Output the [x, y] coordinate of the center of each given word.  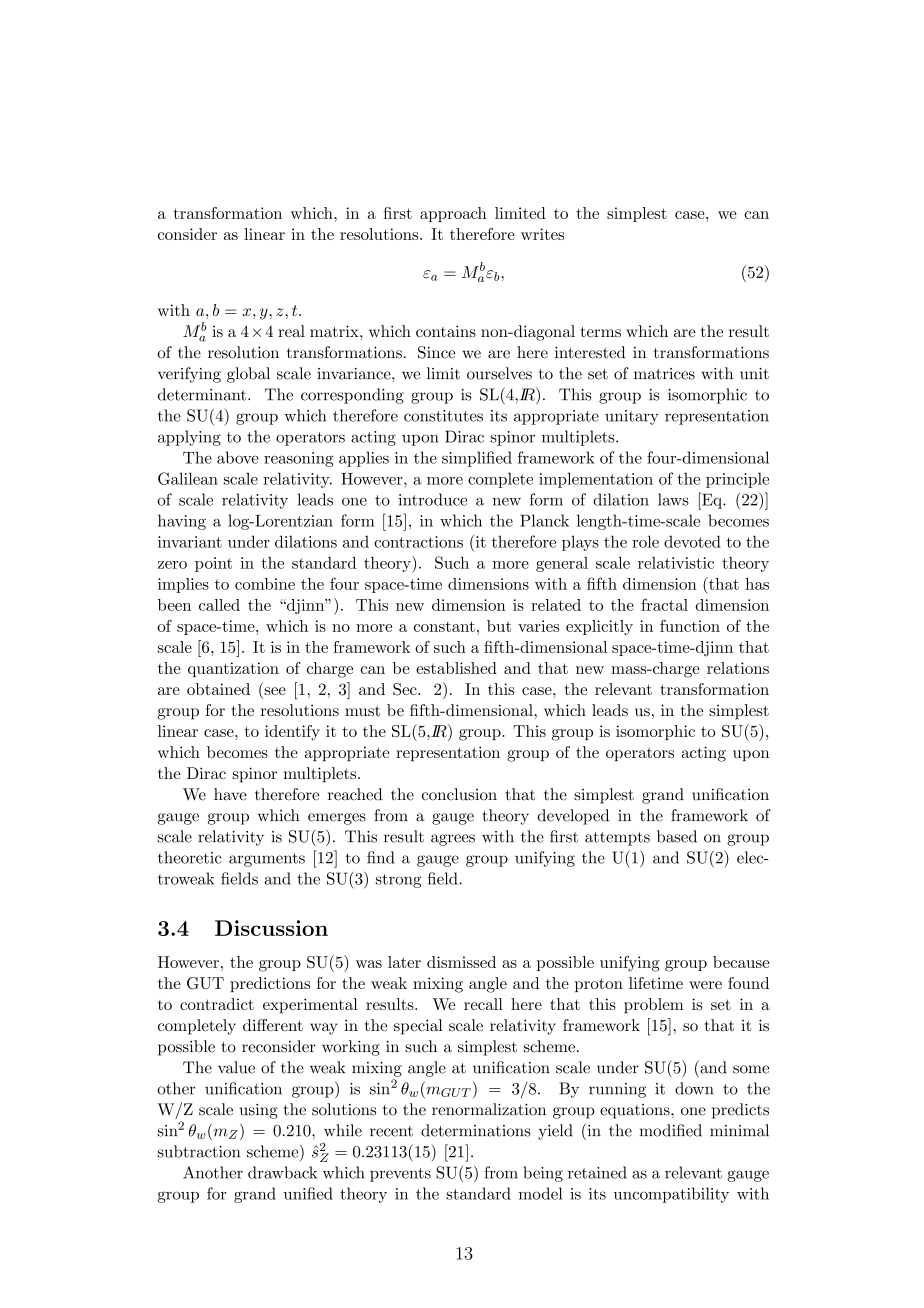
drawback [282, 1172]
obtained [218, 689]
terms [601, 332]
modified [671, 1130]
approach [453, 214]
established [456, 668]
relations [738, 668]
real [291, 331]
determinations [476, 1130]
